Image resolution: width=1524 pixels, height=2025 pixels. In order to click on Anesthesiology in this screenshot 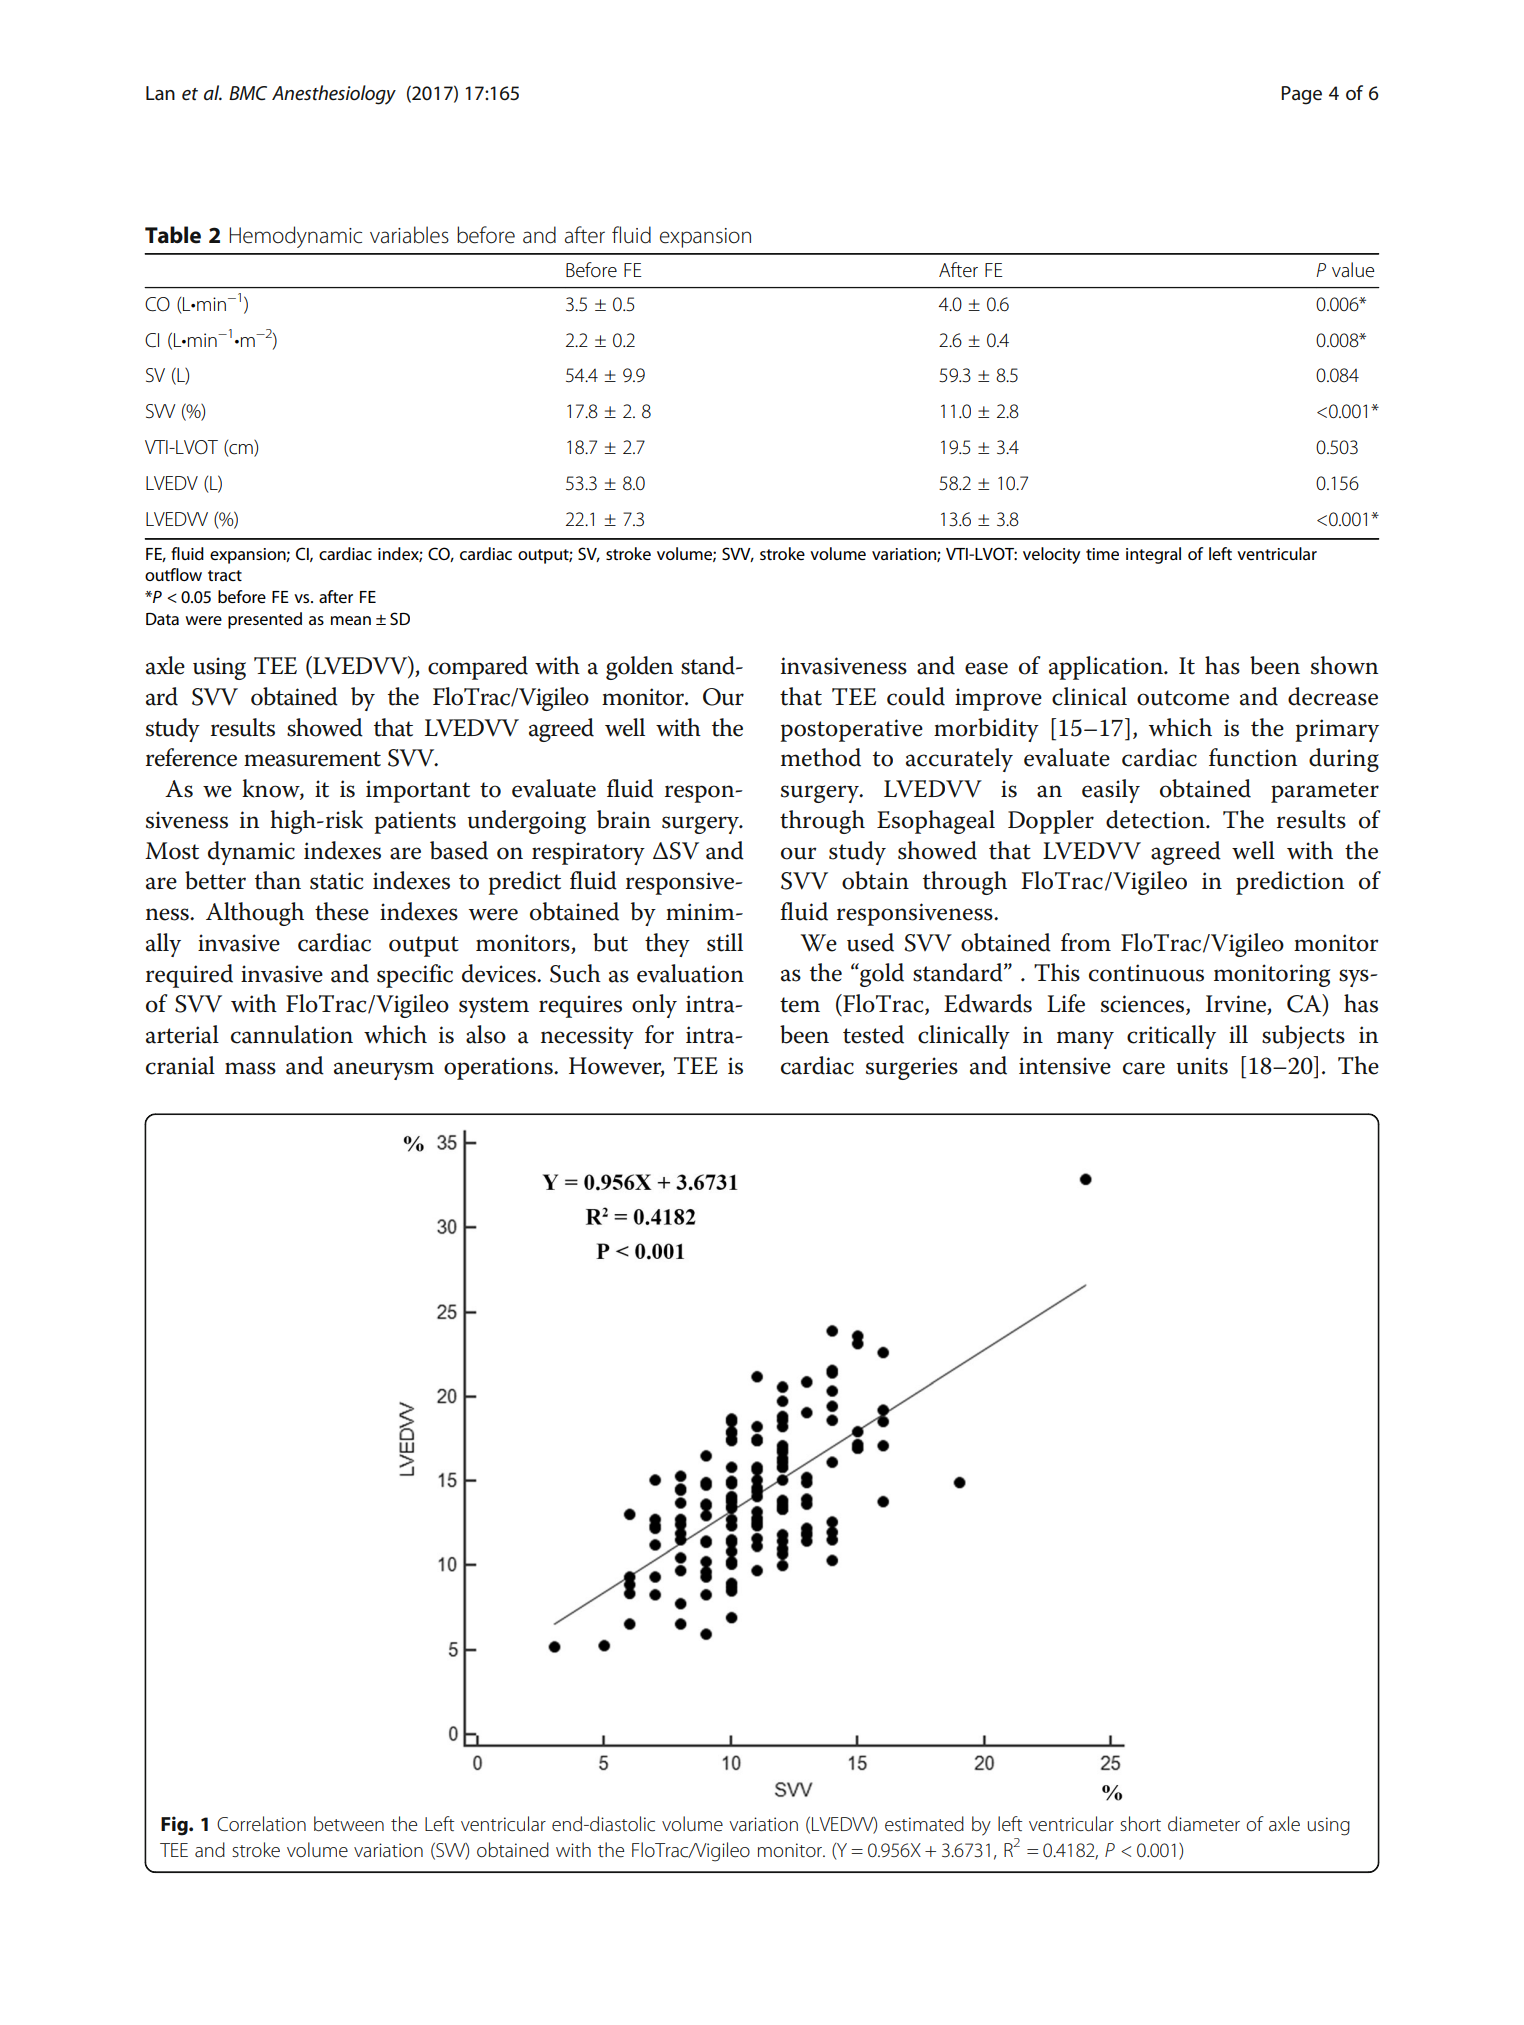, I will do `click(334, 95)`.
